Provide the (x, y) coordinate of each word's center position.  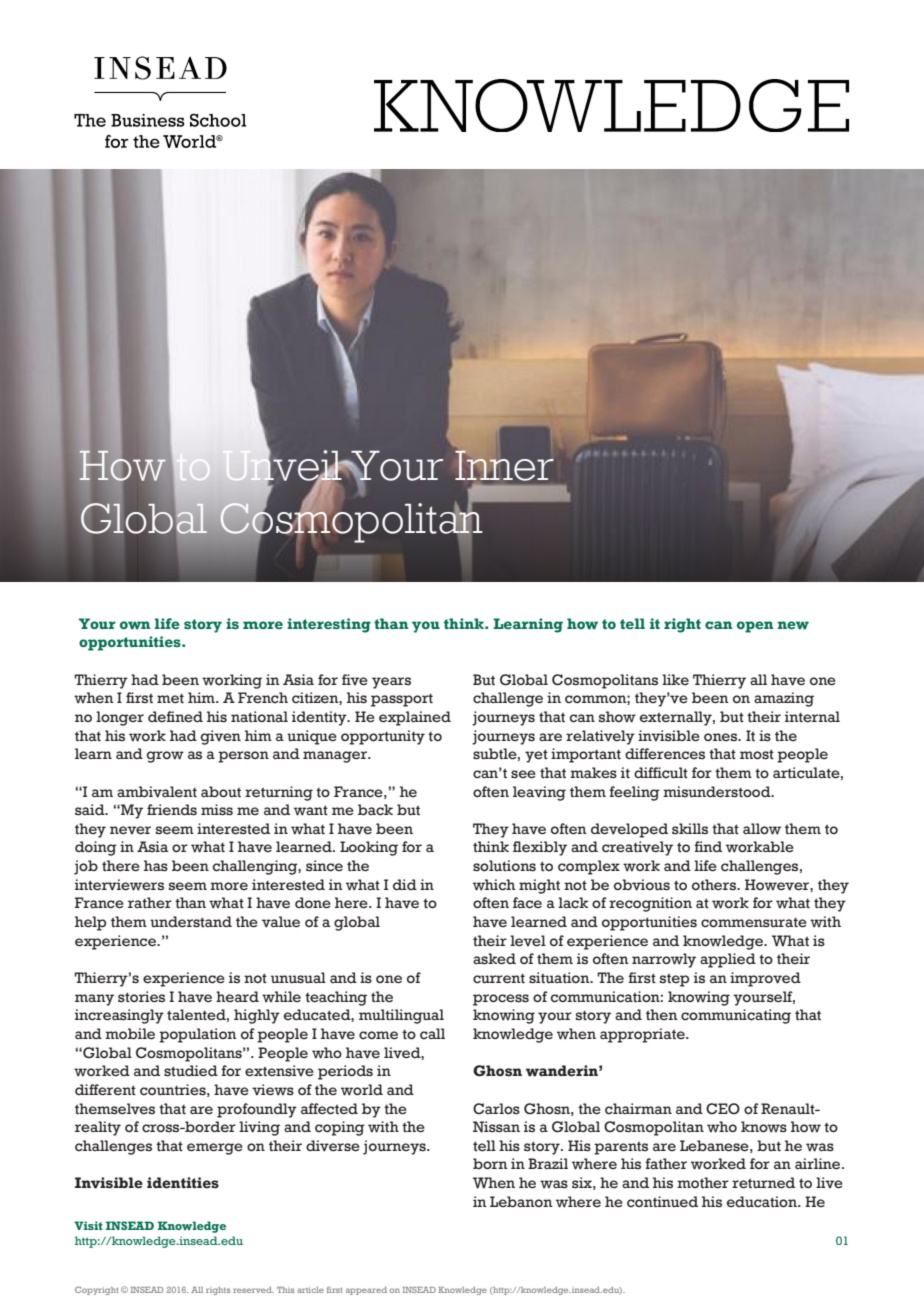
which (494, 885)
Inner (504, 465)
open (755, 627)
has (156, 866)
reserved (253, 1290)
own (135, 625)
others (715, 885)
